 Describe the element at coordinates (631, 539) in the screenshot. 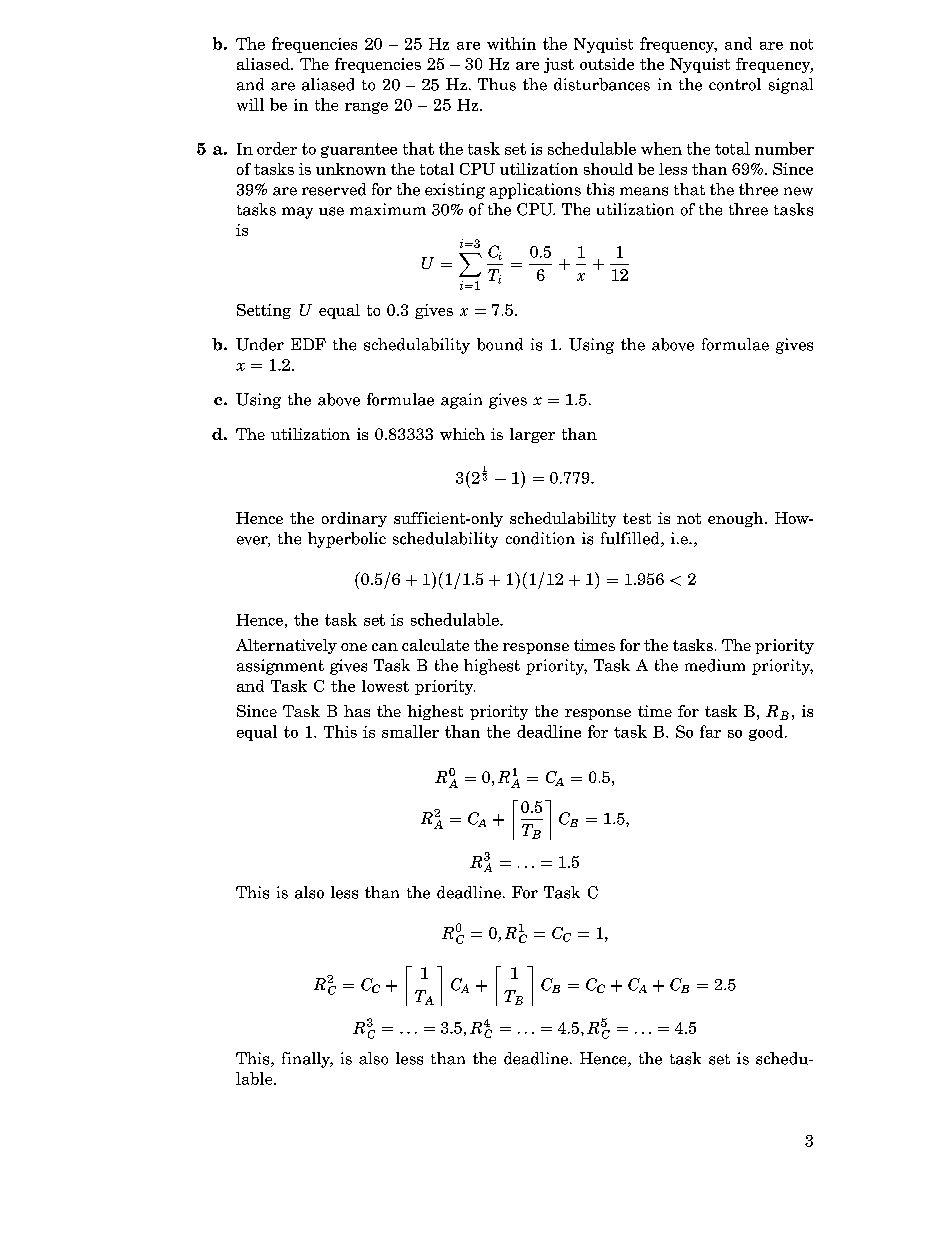

I see `fulfilled` at that location.
